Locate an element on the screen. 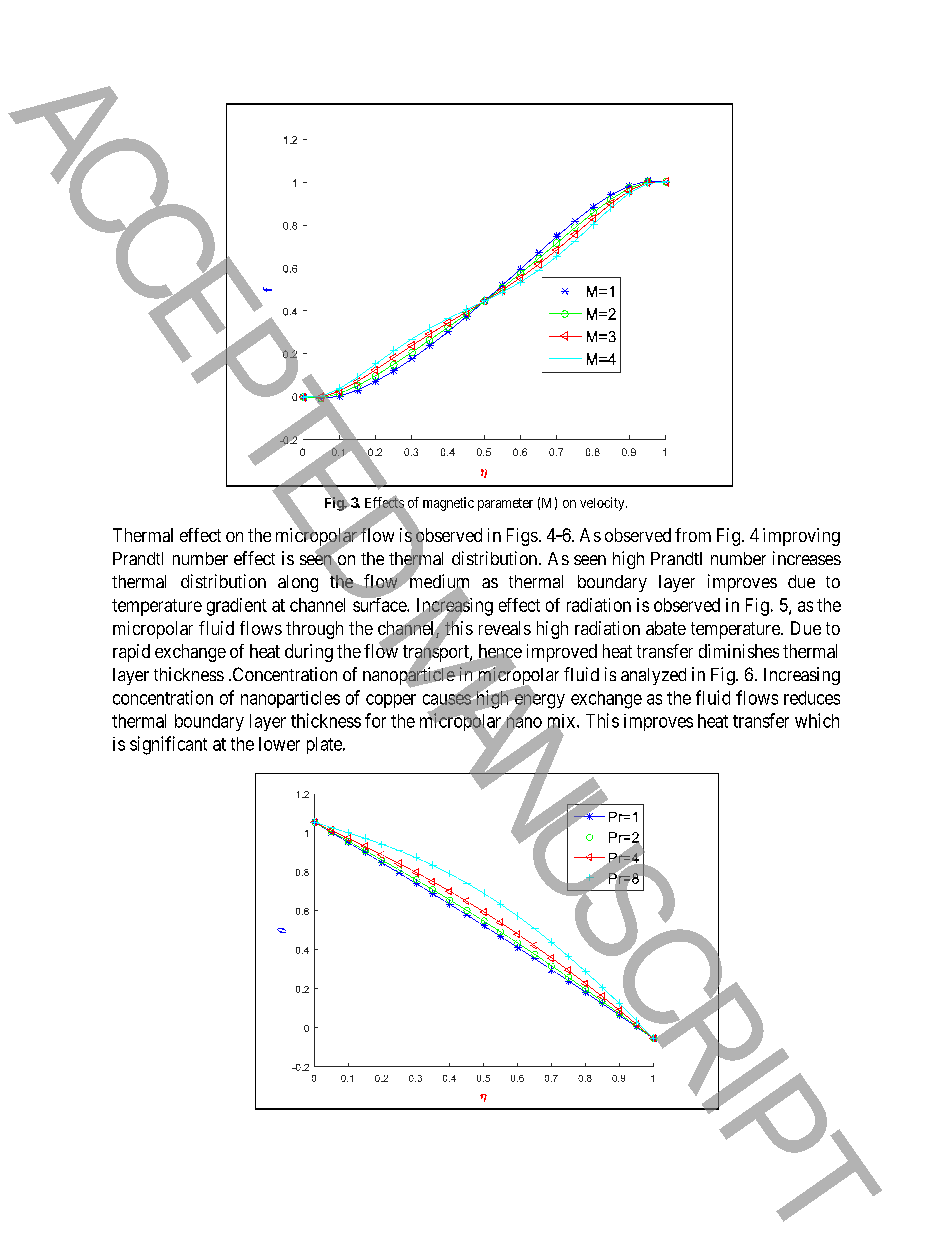 This screenshot has height=1233, width=952. rapid is located at coordinates (131, 653).
